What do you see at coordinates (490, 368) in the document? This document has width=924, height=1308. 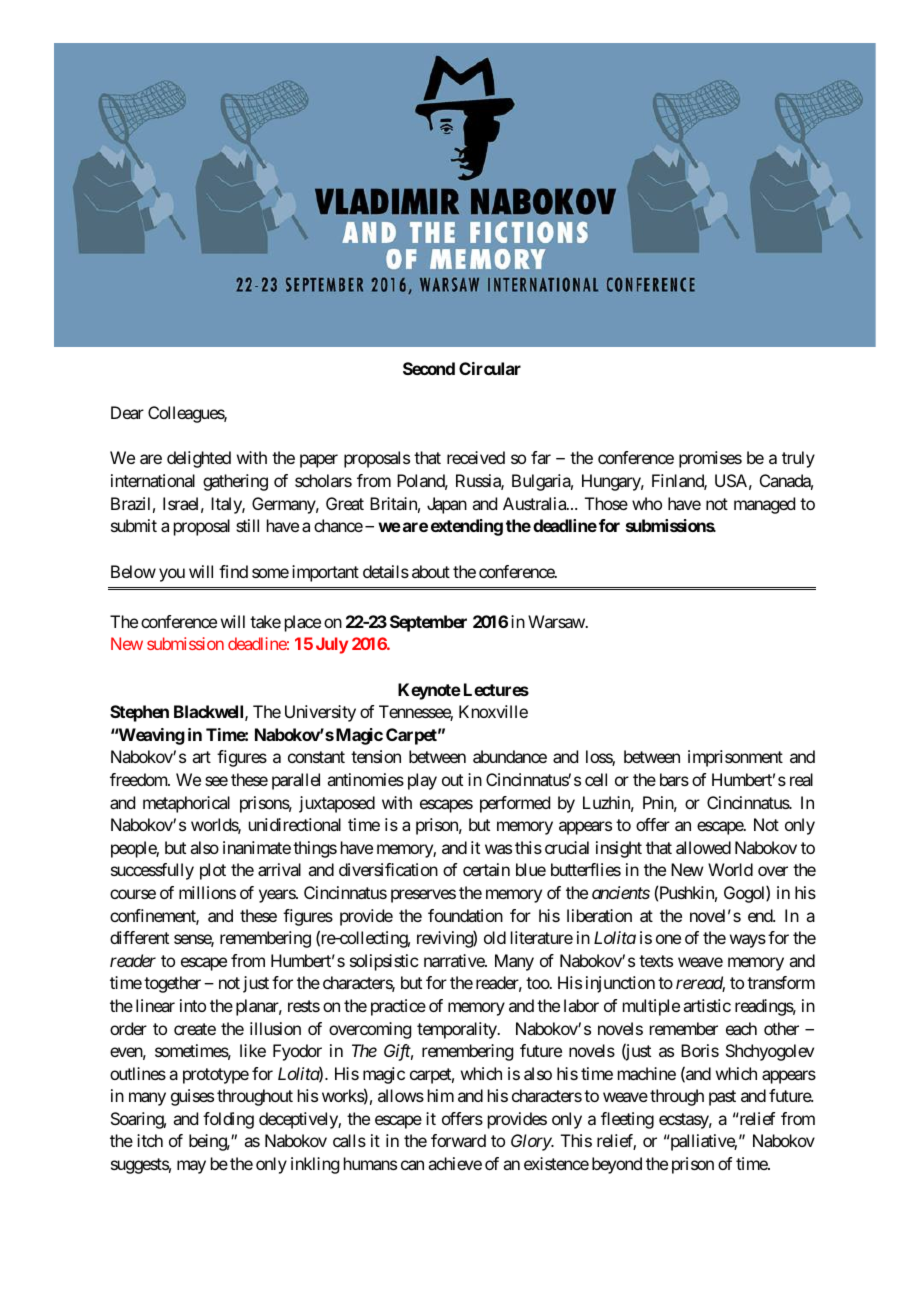 I see `Circular` at bounding box center [490, 368].
